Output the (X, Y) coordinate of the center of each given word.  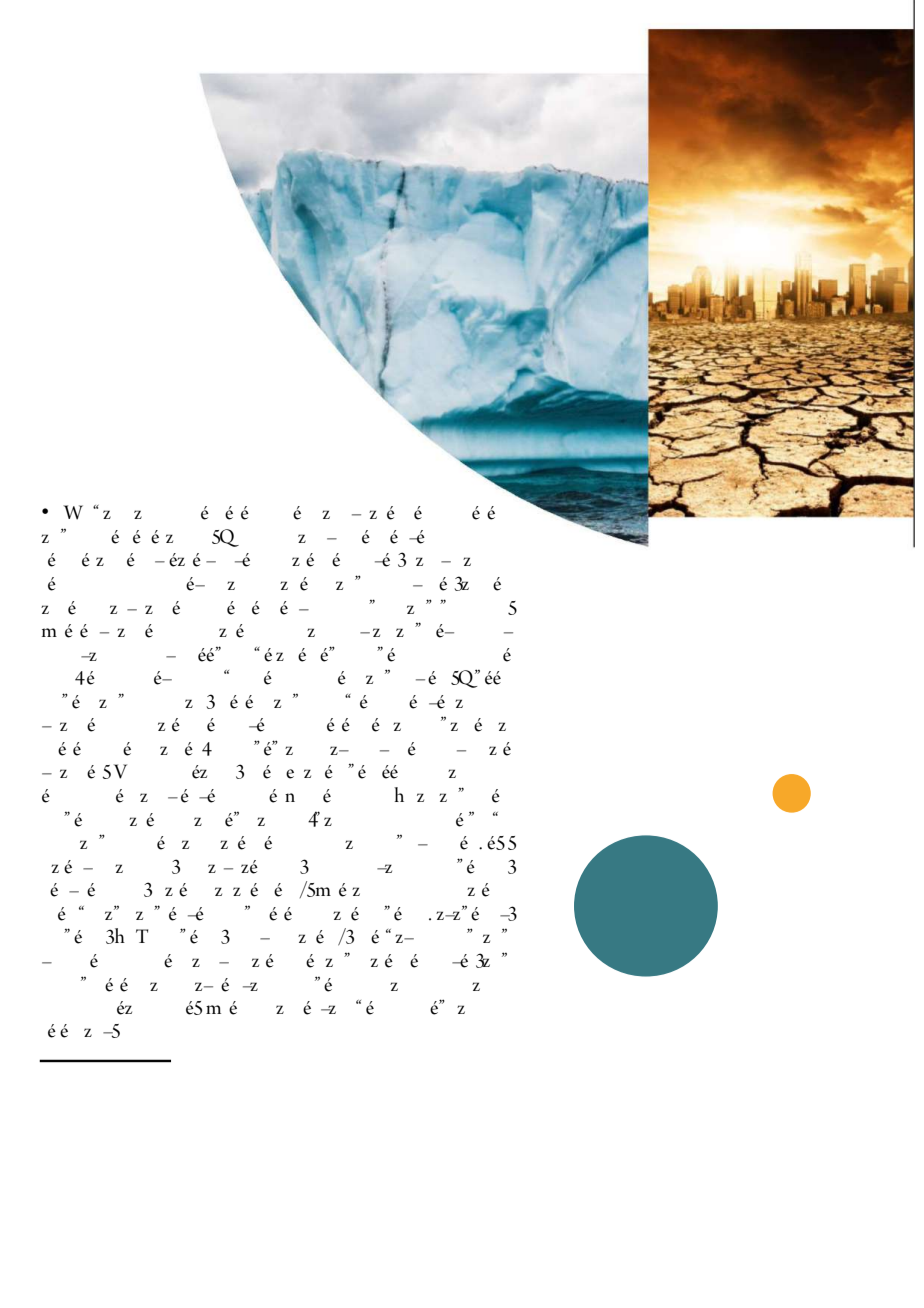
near (124, 1008)
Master (309, 772)
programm (452, 773)
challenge (387, 513)
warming (138, 514)
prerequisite (94, 749)
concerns (228, 560)
